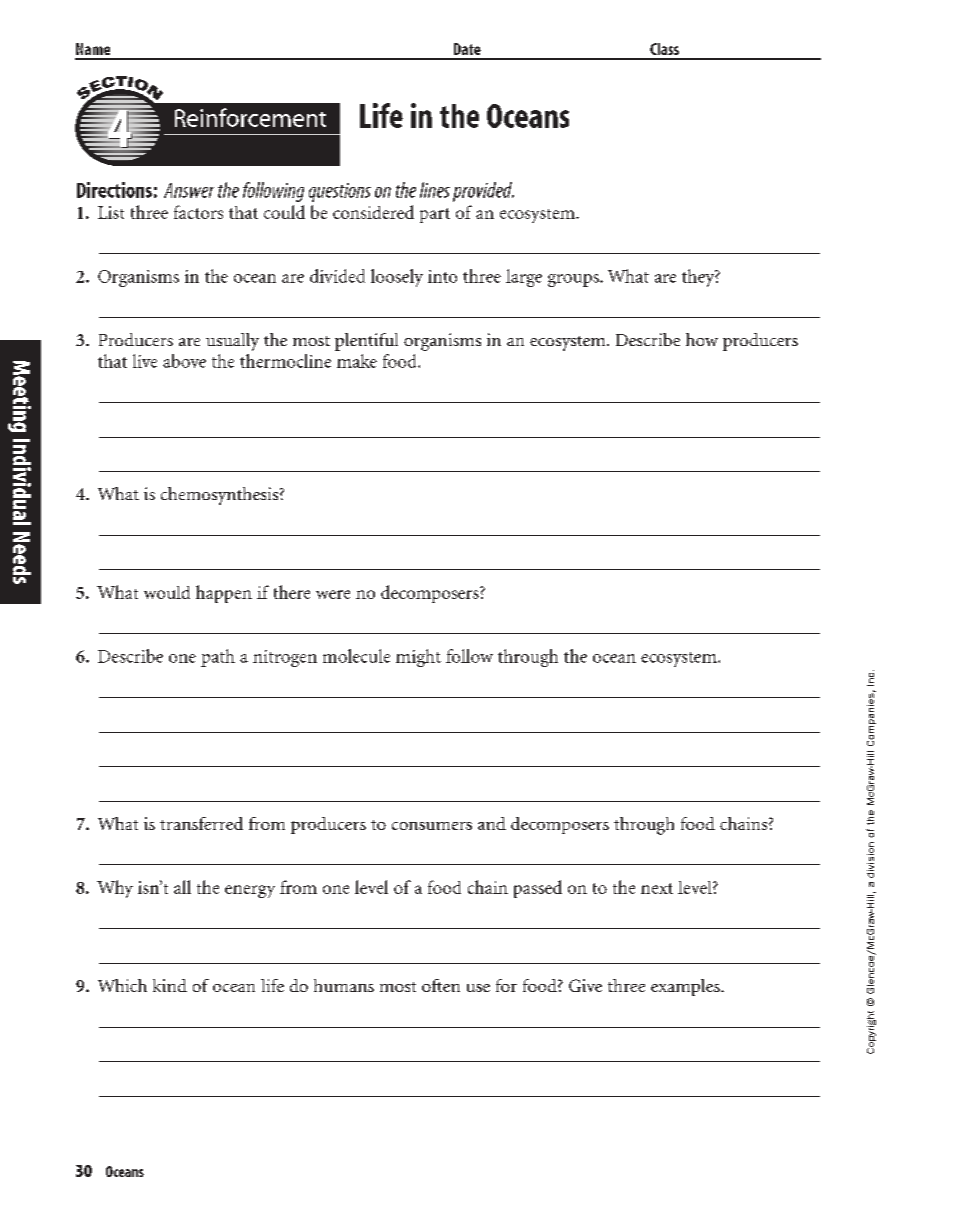 The height and width of the screenshot is (1232, 962). I want to click on often, so click(441, 985).
